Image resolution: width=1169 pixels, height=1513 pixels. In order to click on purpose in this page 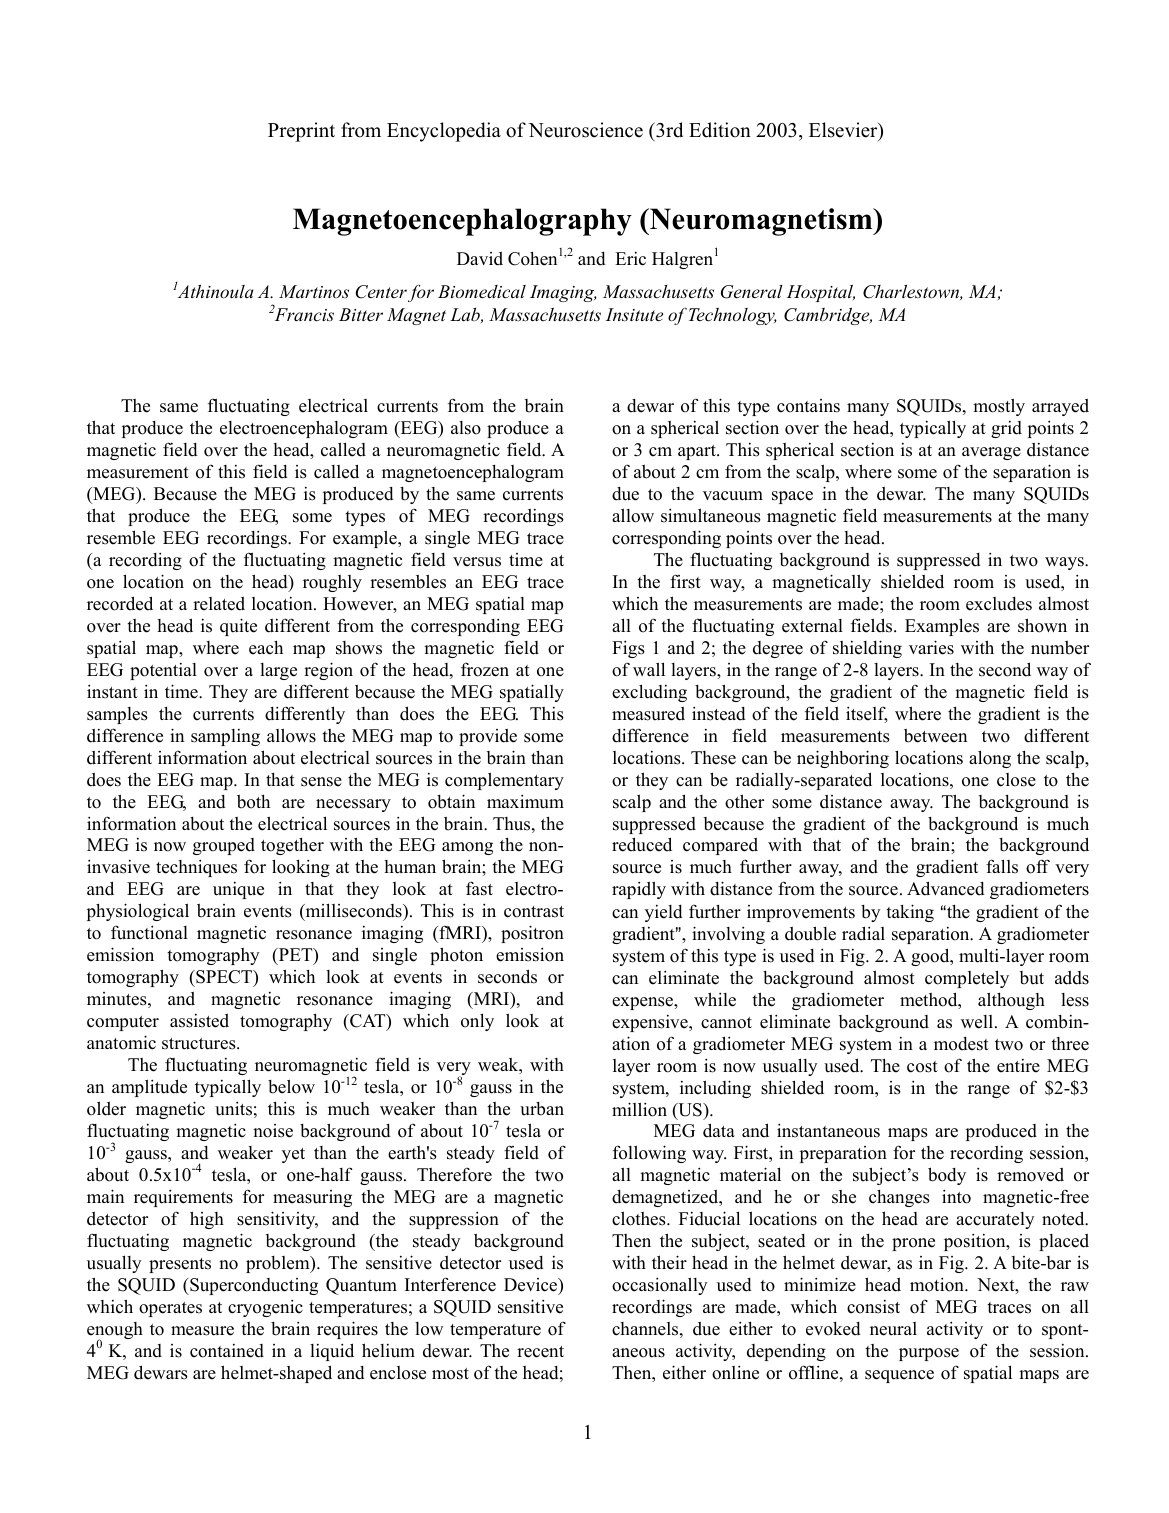, I will do `click(929, 1354)`.
